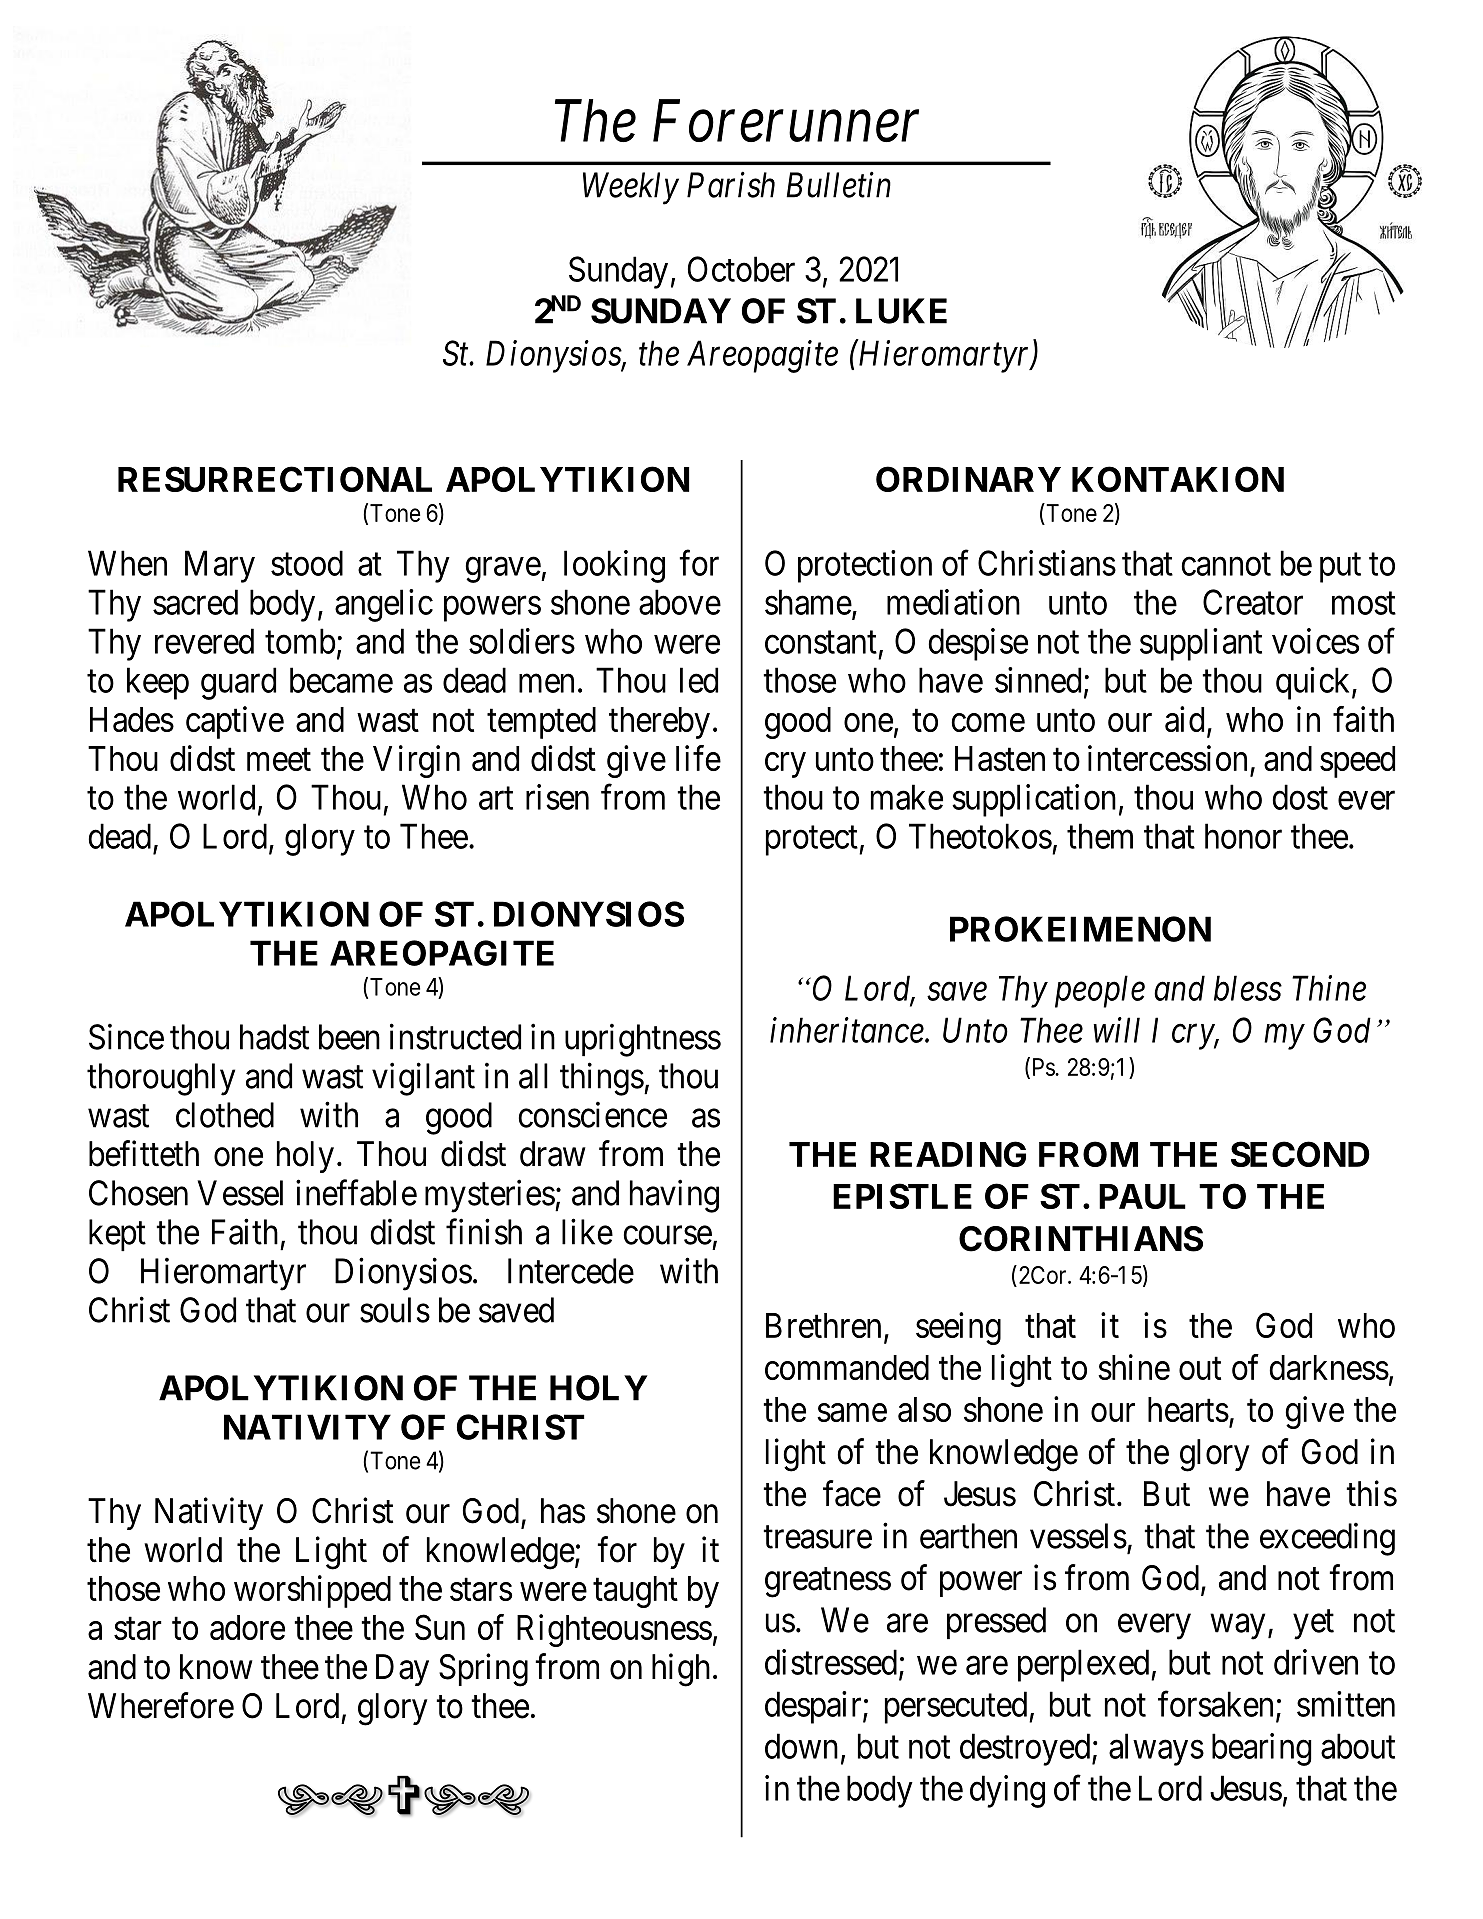 The height and width of the screenshot is (1919, 1483). Describe the element at coordinates (731, 184) in the screenshot. I see `Parish` at that location.
